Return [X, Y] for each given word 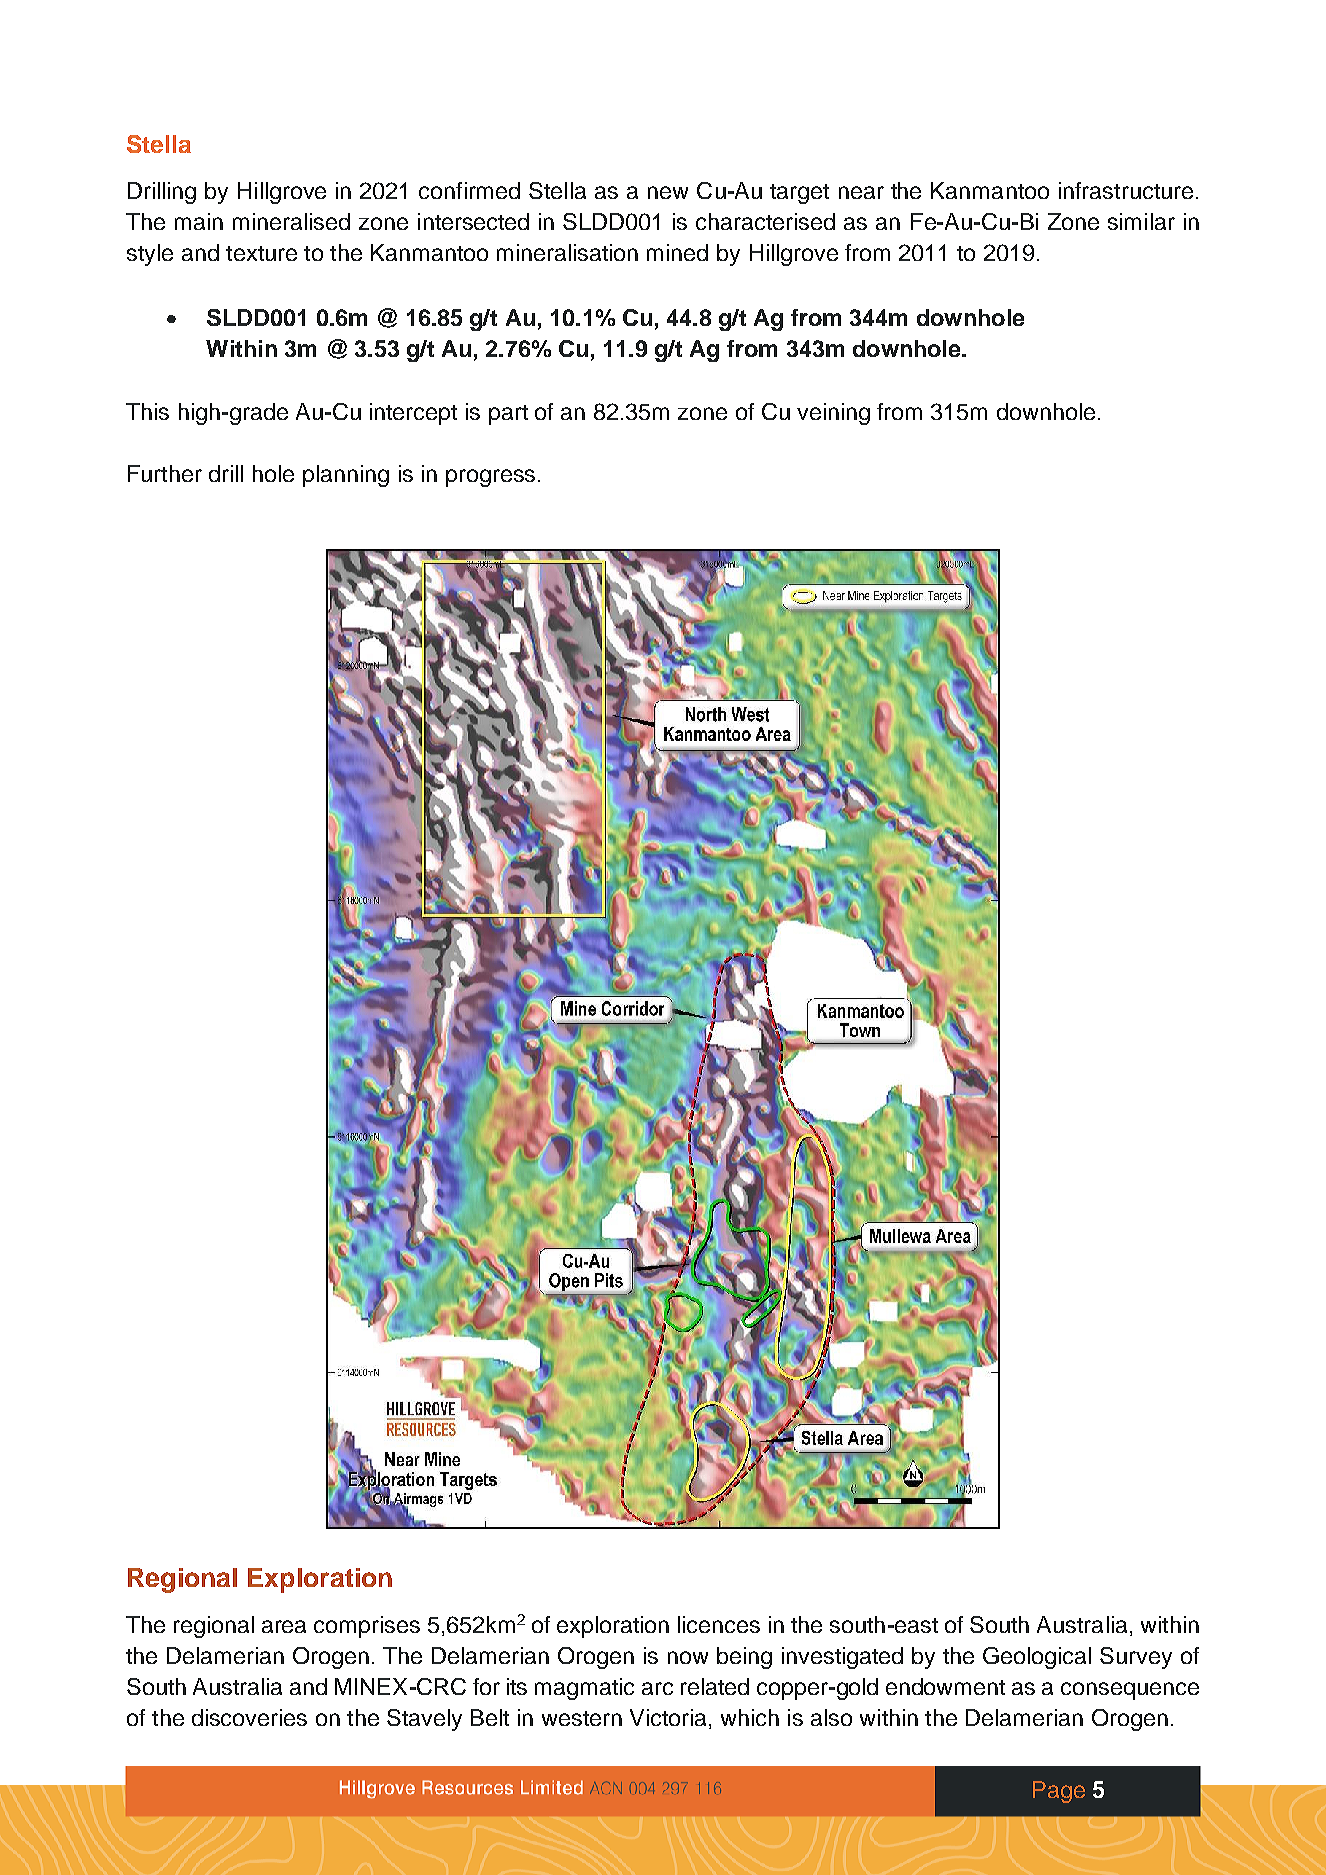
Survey [1136, 1658]
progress [490, 478]
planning [346, 476]
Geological [1037, 1658]
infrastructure [1126, 190]
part [508, 415]
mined [677, 252]
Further [165, 473]
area [284, 1626]
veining [833, 414]
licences [719, 1624]
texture [261, 253]
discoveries [249, 1717]
